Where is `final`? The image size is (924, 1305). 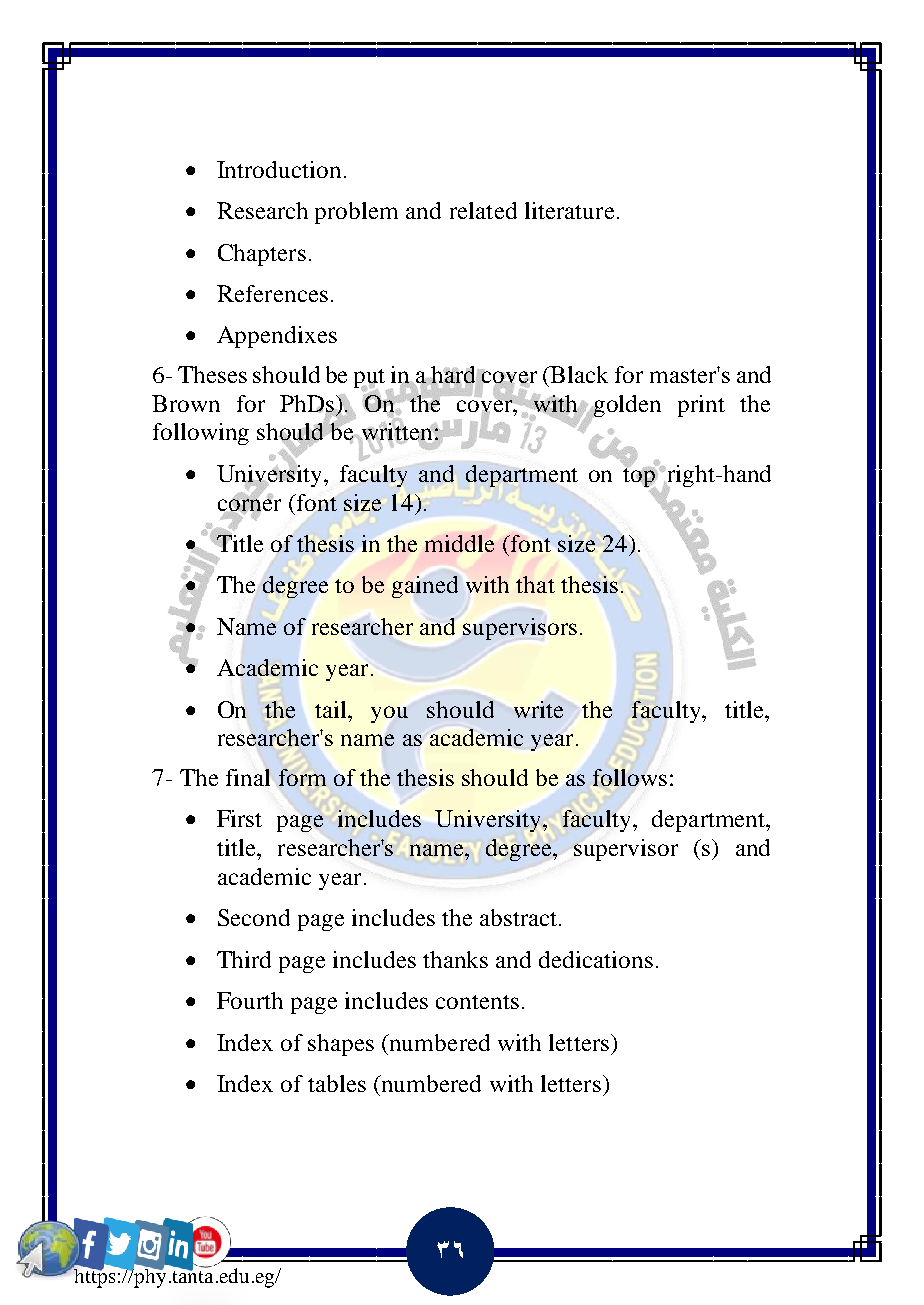 final is located at coordinates (248, 777).
